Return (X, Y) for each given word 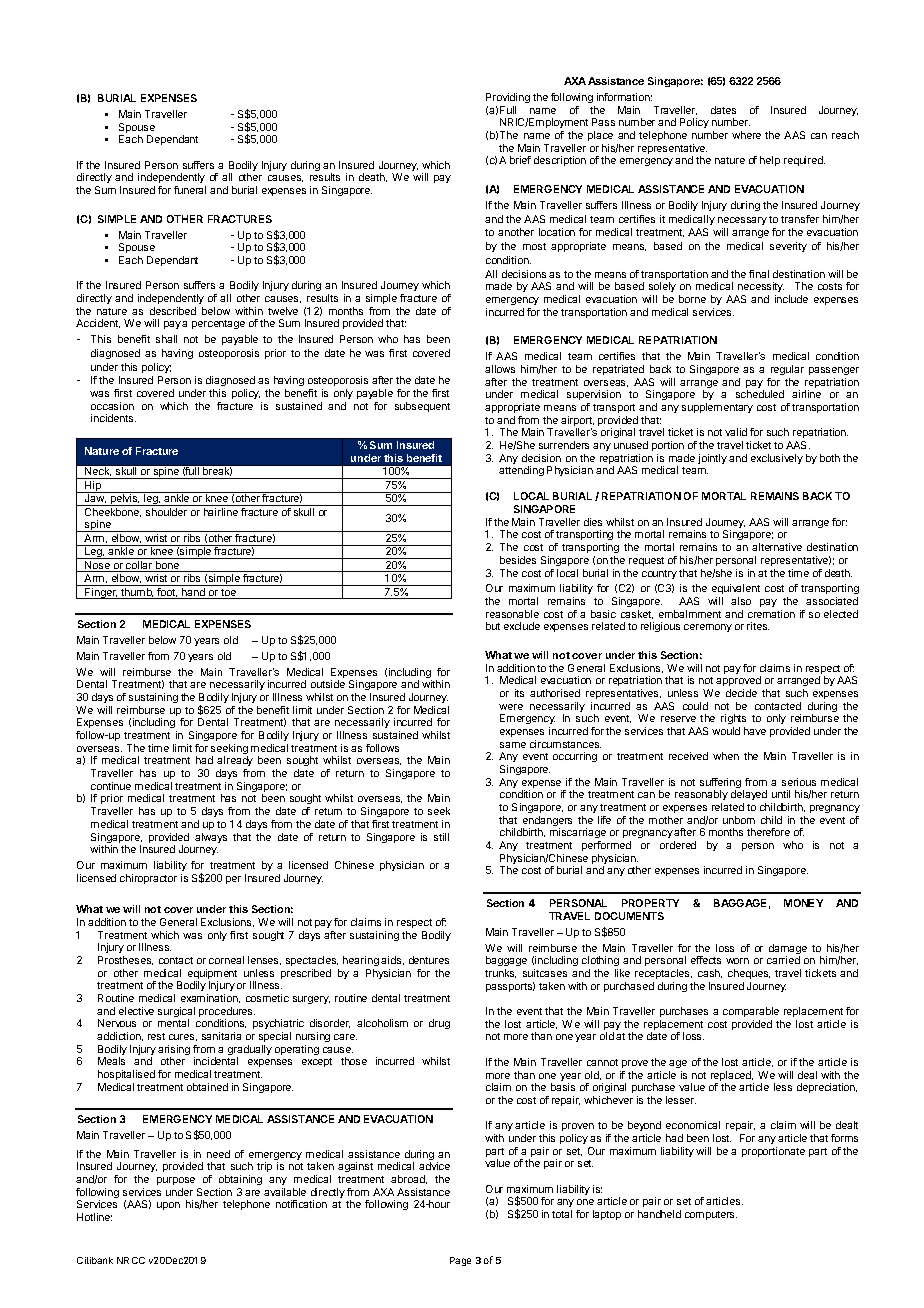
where (746, 135)
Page (460, 1261)
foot (167, 593)
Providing (508, 98)
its (519, 693)
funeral (190, 190)
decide (741, 693)
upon (168, 1206)
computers (711, 1215)
